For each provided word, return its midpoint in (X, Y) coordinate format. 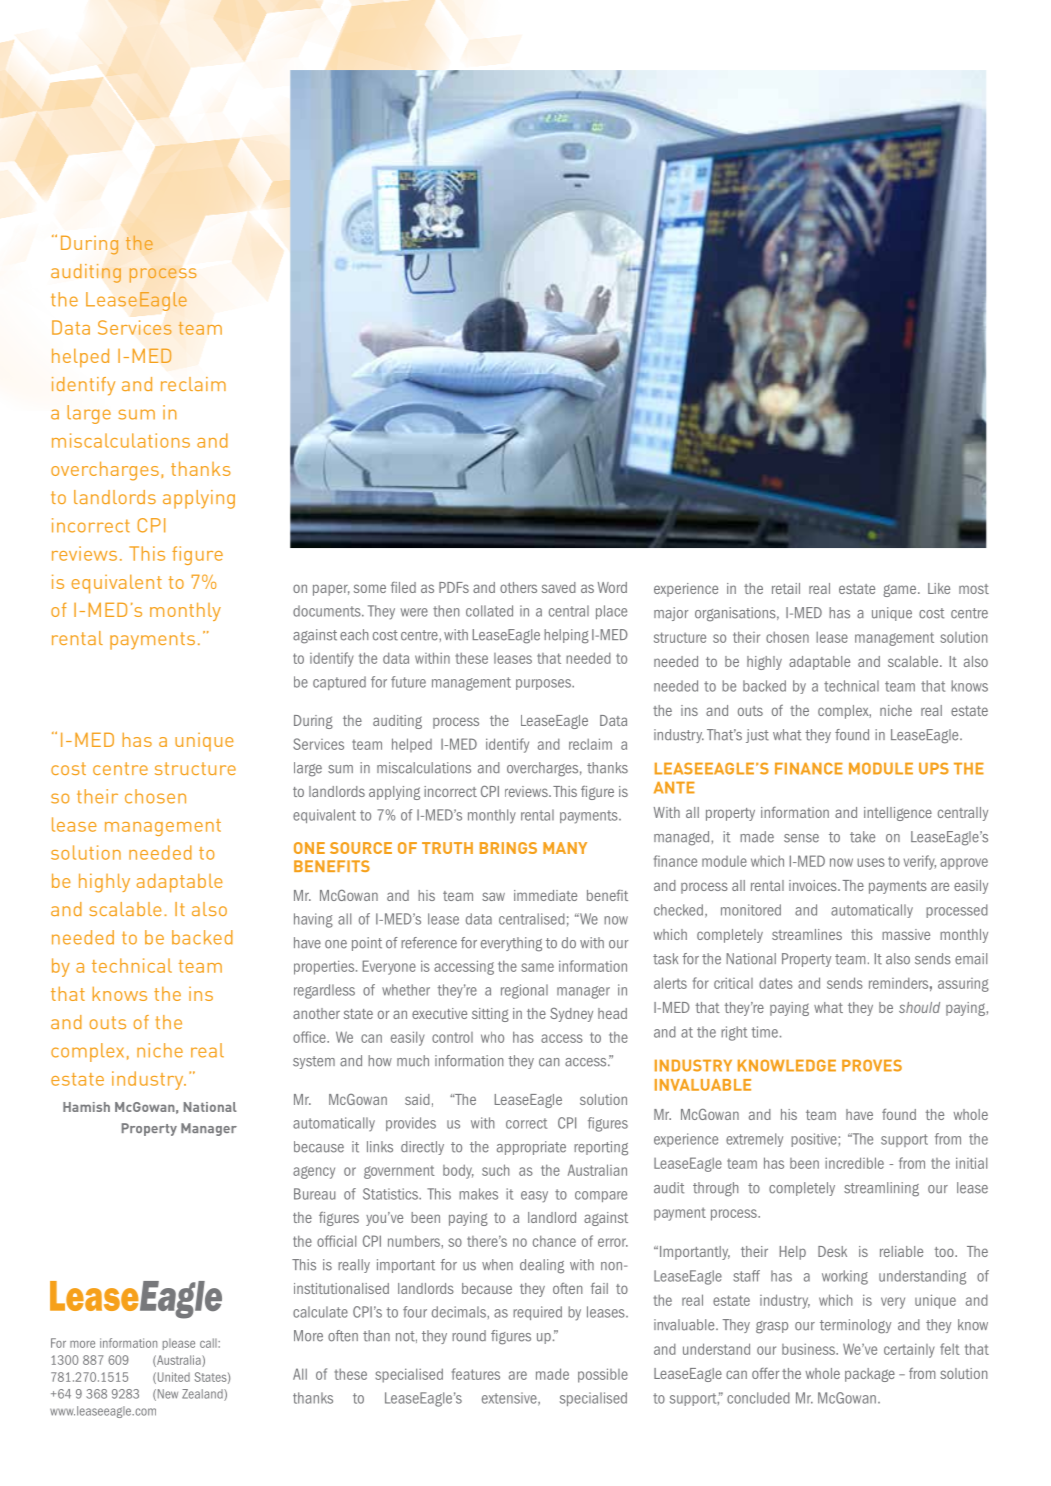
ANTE (674, 787)
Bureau (314, 1194)
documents (328, 611)
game (901, 590)
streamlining (881, 1189)
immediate (545, 895)
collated (489, 611)
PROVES (872, 1065)
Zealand (203, 1395)
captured (339, 683)
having (313, 920)
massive (906, 934)
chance (554, 1241)
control (452, 1037)
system (314, 1062)
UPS (934, 768)
